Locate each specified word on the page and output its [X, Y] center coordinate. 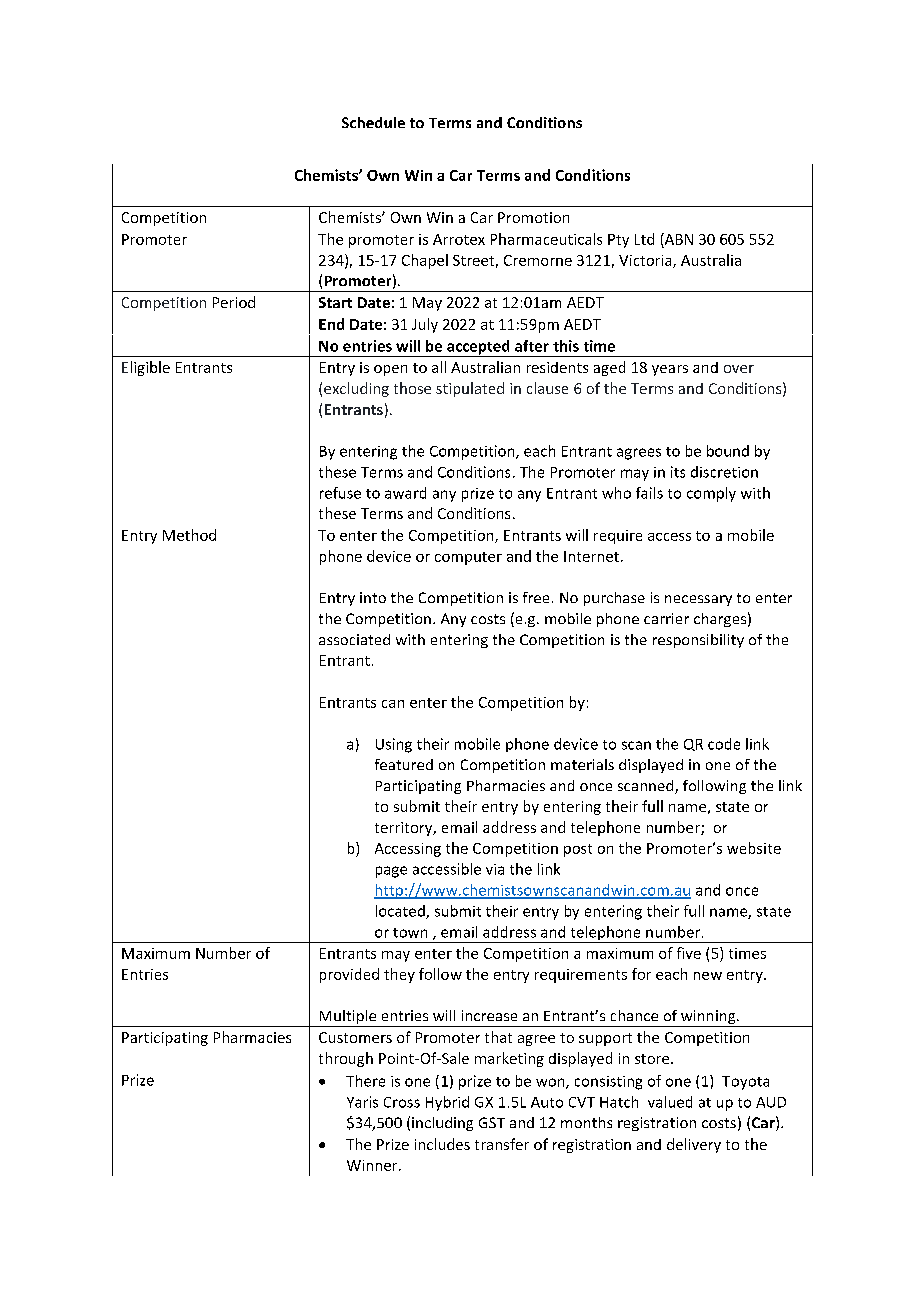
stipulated [470, 389]
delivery [694, 1145]
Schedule [373, 122]
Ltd [644, 239]
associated [354, 639]
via [495, 869]
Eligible [146, 368]
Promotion [533, 217]
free [536, 597]
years [670, 370]
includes [442, 1144]
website [754, 848]
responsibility [698, 641]
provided [349, 975]
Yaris [362, 1102]
